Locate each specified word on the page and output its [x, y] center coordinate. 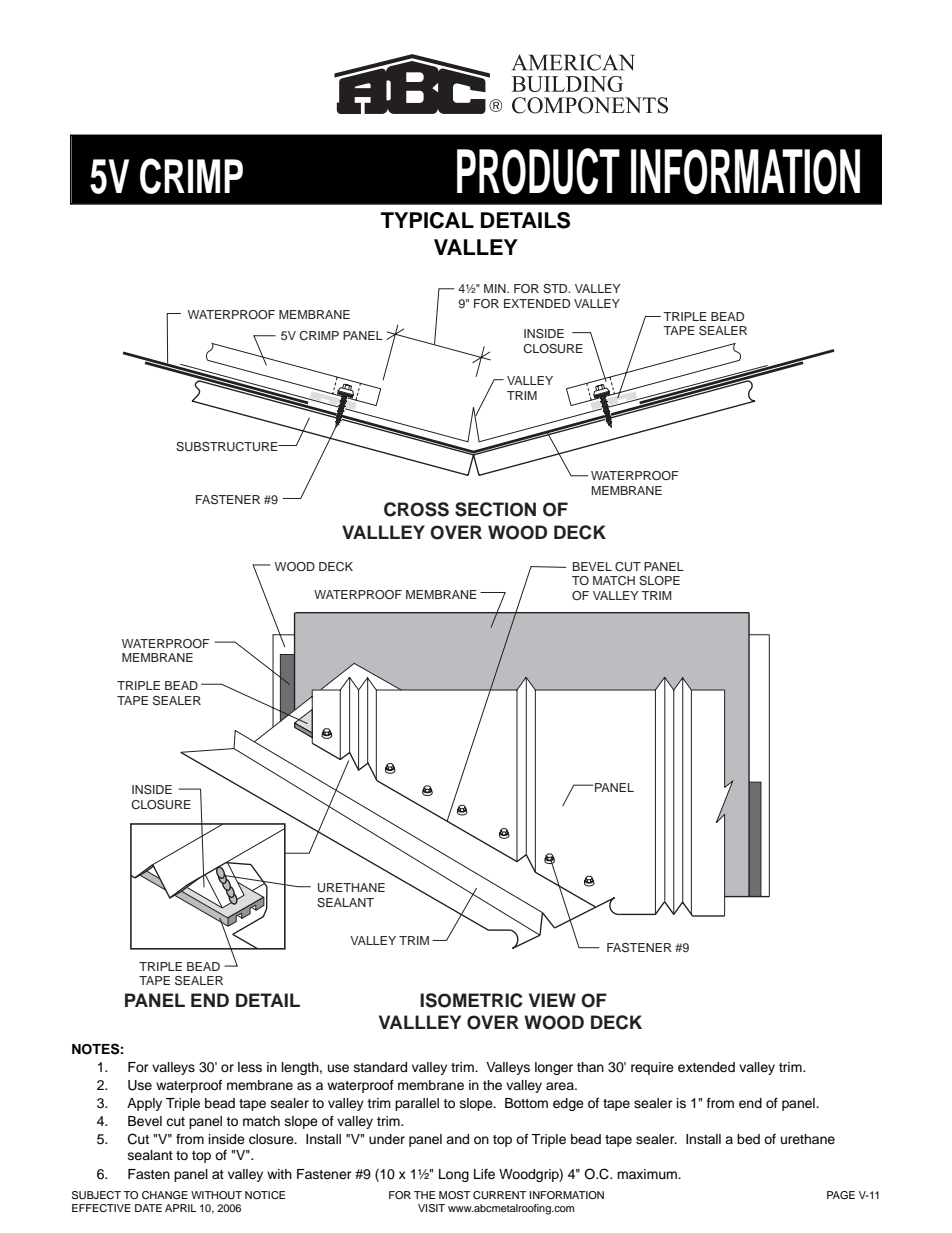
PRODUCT [538, 171]
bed [748, 1139]
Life [484, 1174]
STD [556, 289]
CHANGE [165, 1195]
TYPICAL [427, 220]
